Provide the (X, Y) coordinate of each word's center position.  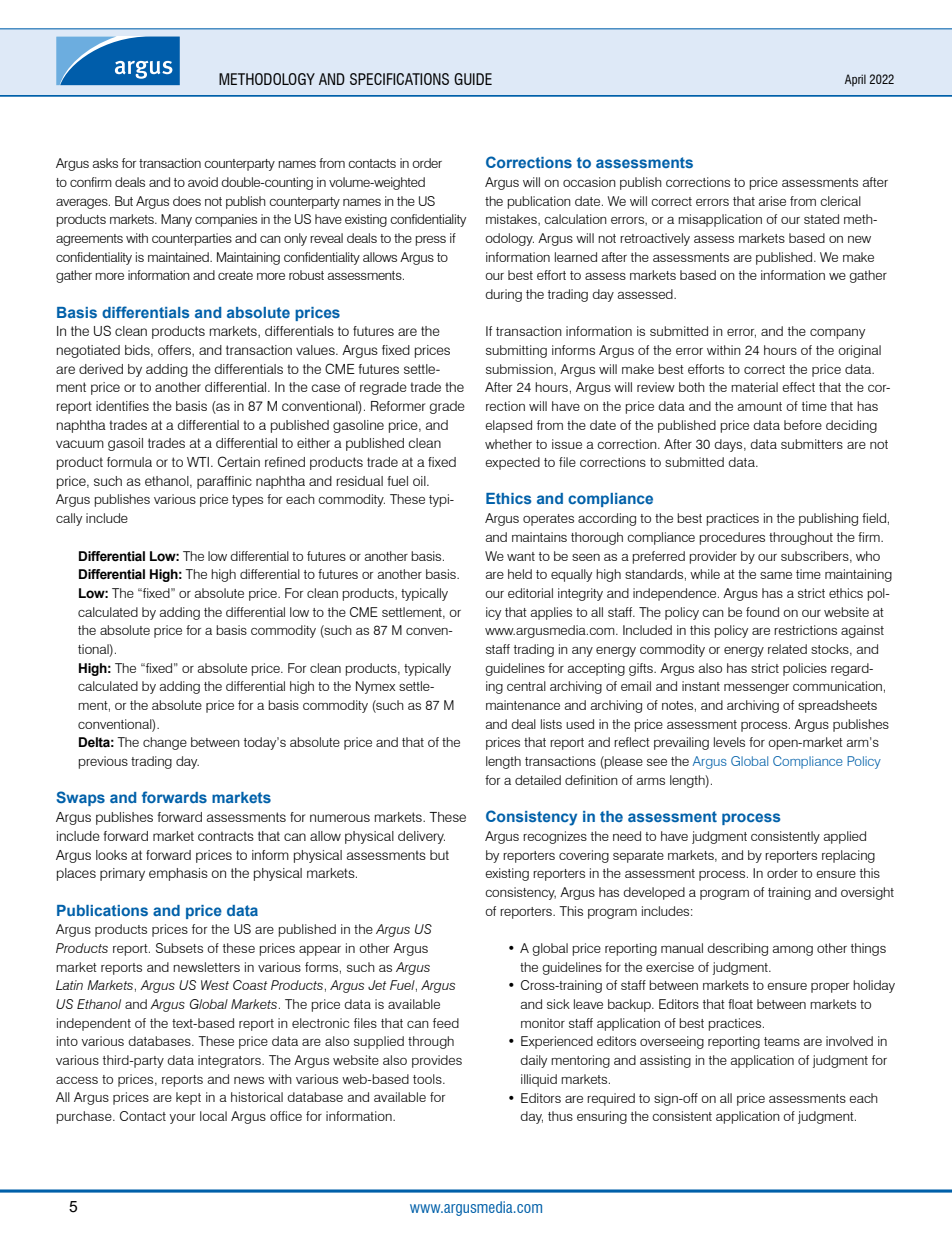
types (247, 501)
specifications (399, 79)
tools (428, 1079)
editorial (530, 593)
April (855, 80)
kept (188, 1098)
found (762, 612)
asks (105, 163)
